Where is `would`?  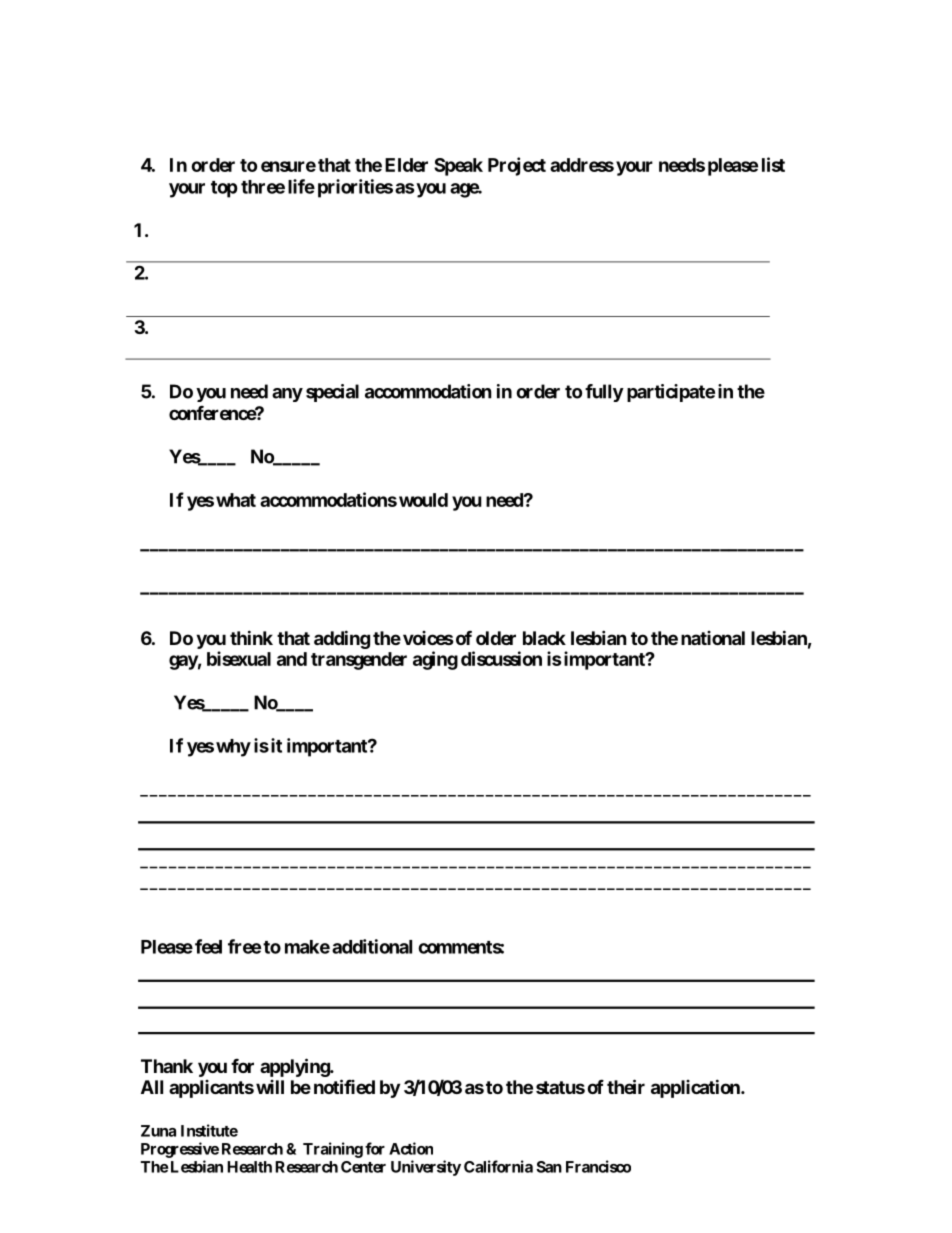 would is located at coordinates (423, 500).
